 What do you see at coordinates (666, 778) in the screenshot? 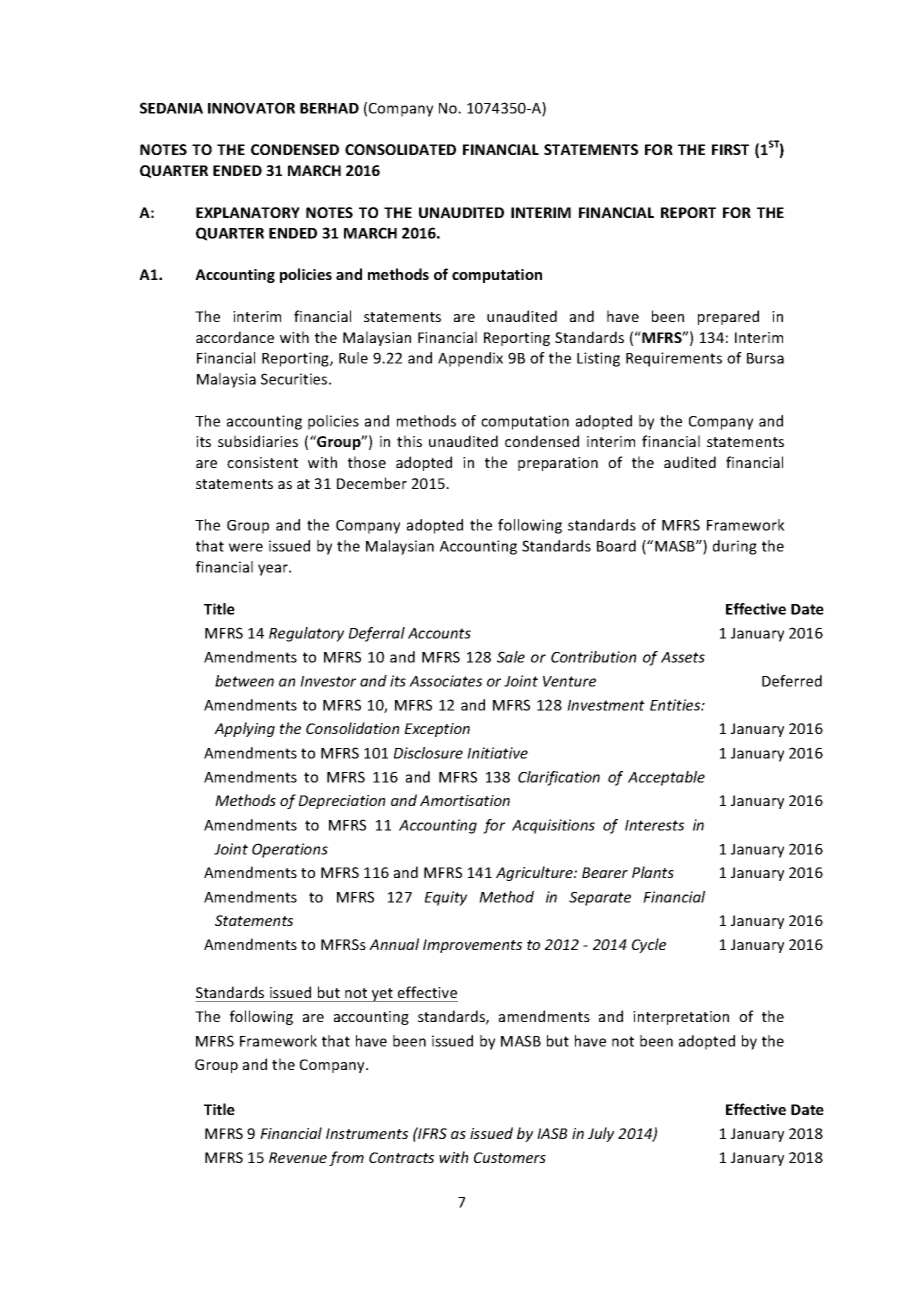
I see `Acceptable` at bounding box center [666, 778].
